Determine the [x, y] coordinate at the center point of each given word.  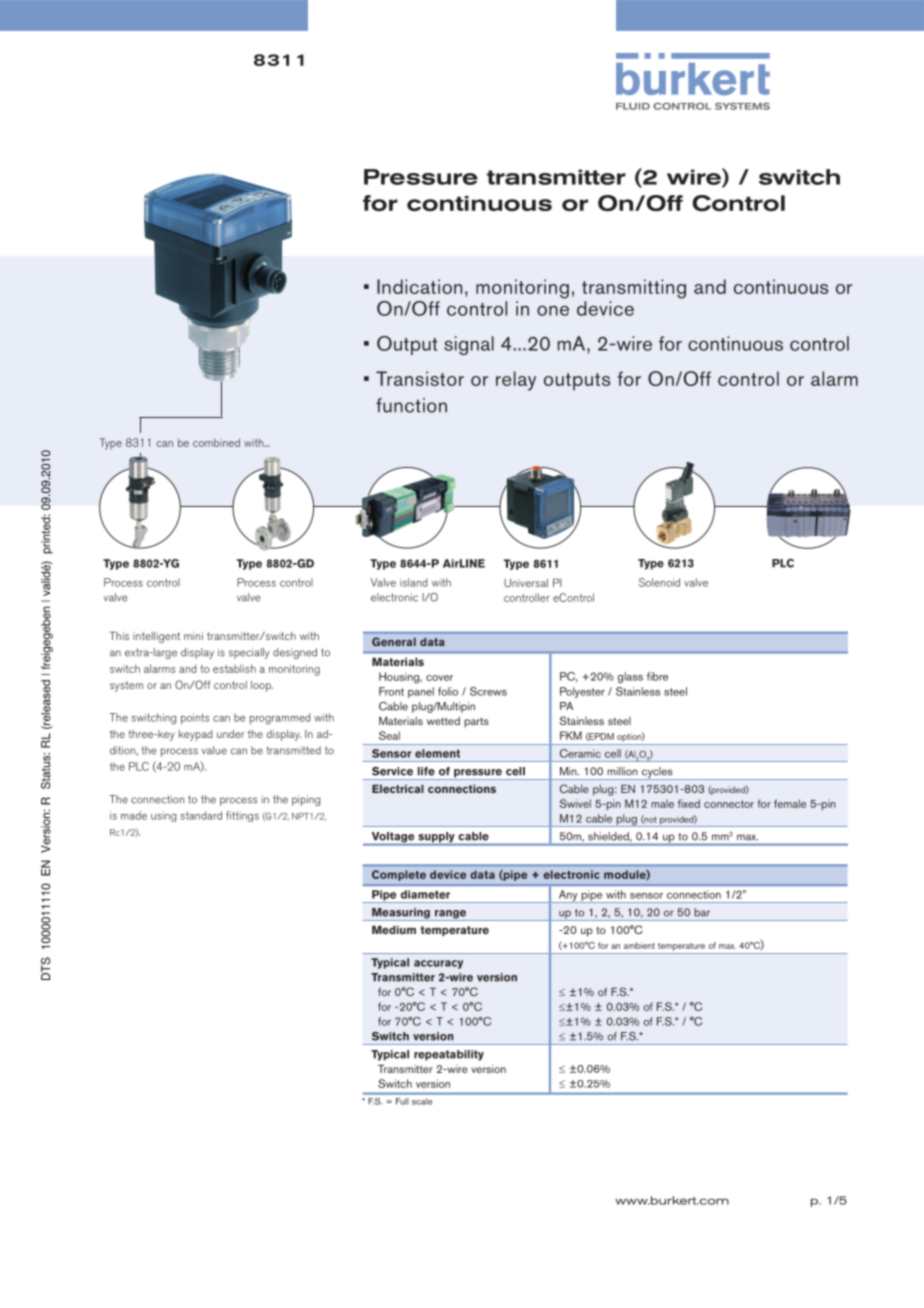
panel [421, 692]
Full [402, 1101]
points [195, 719]
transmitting [634, 289]
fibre [657, 676]
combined [216, 442]
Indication [419, 286]
